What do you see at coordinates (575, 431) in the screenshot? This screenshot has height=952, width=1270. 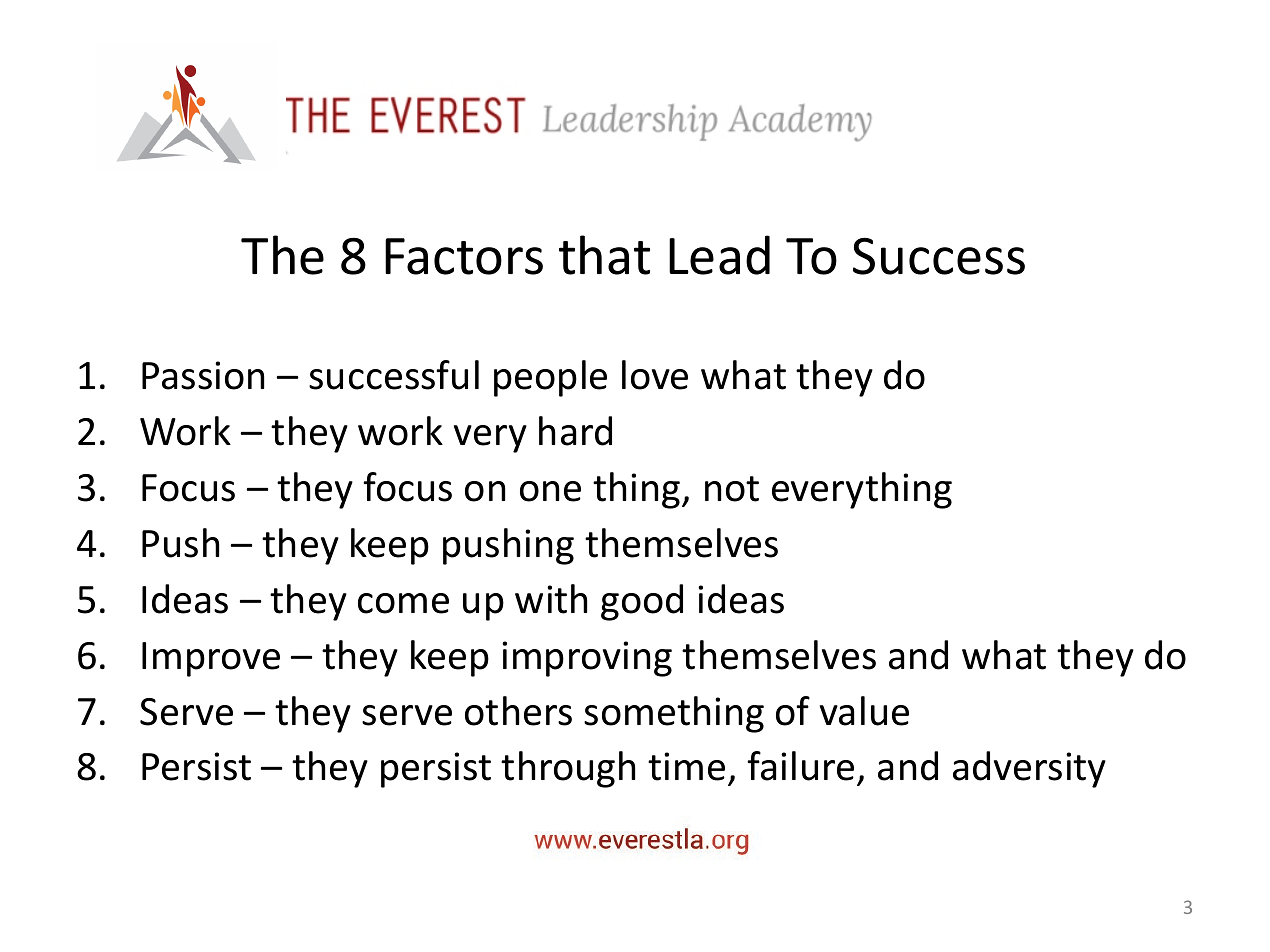 I see `hard` at bounding box center [575, 431].
